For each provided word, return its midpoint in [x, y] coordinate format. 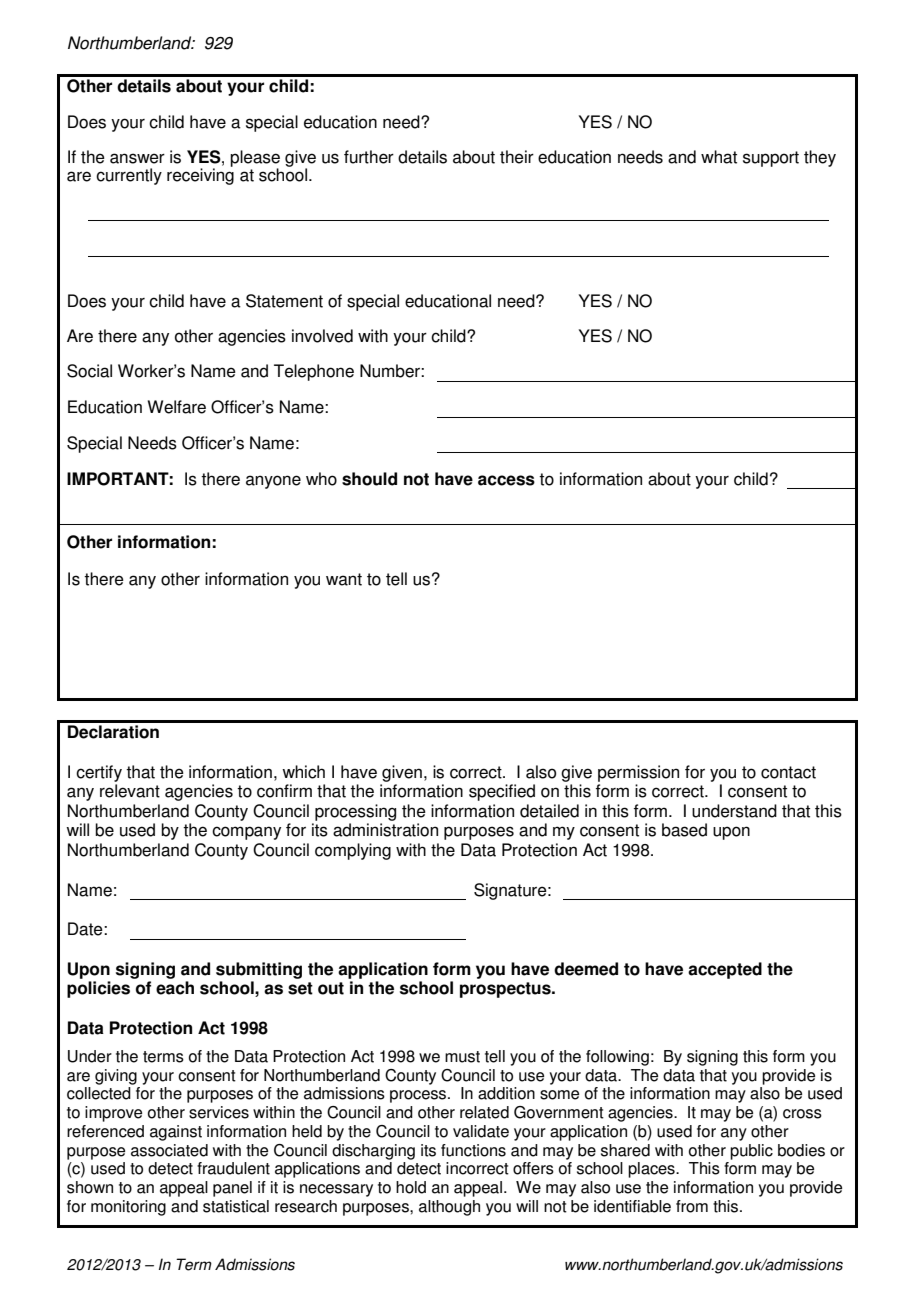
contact [788, 772]
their [517, 157]
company [246, 833]
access [506, 480]
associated [169, 1150]
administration [385, 830]
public [751, 1152]
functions [473, 1150]
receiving [200, 175]
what [719, 157]
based [684, 830]
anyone [273, 482]
